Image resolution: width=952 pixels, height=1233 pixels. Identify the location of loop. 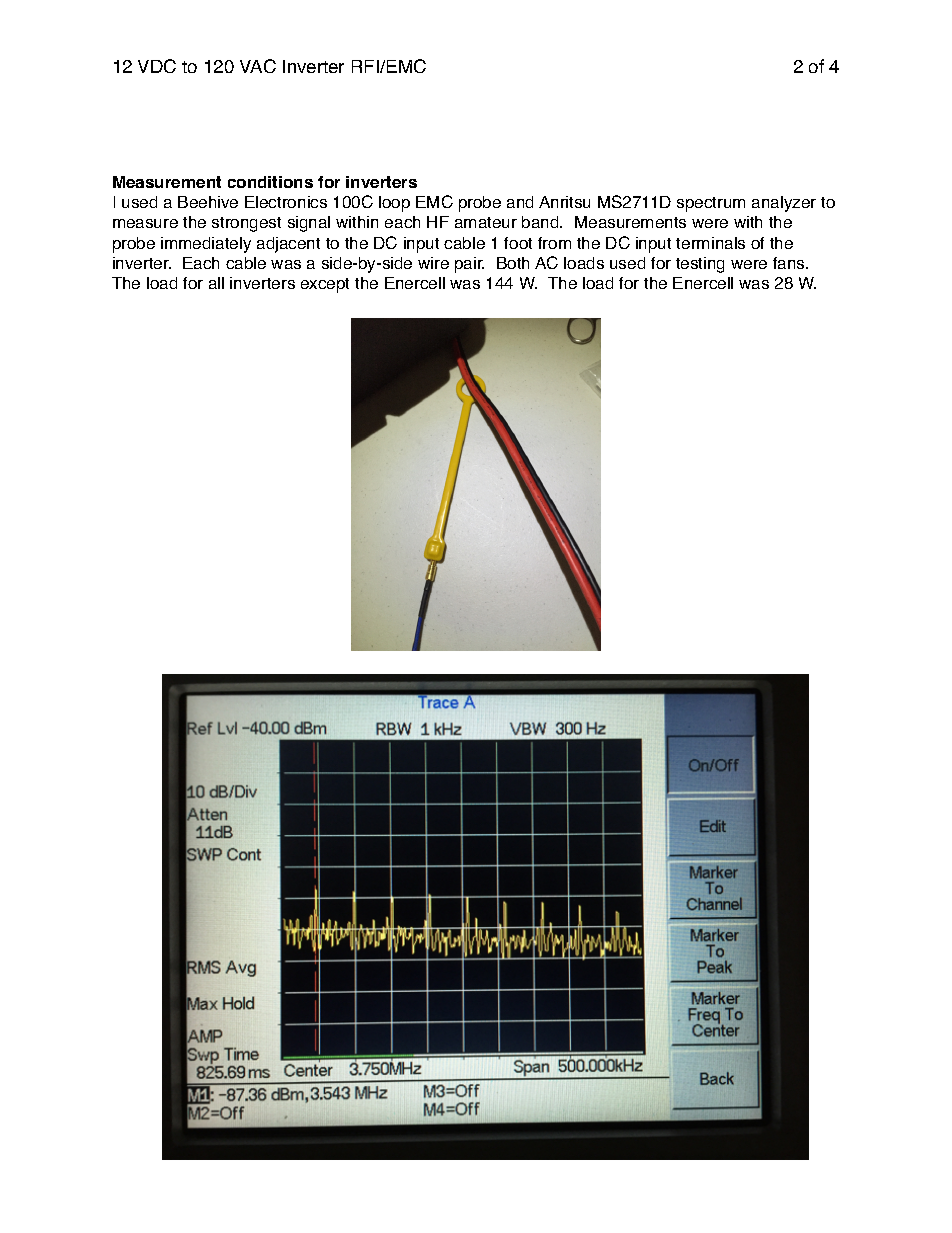
(394, 204).
